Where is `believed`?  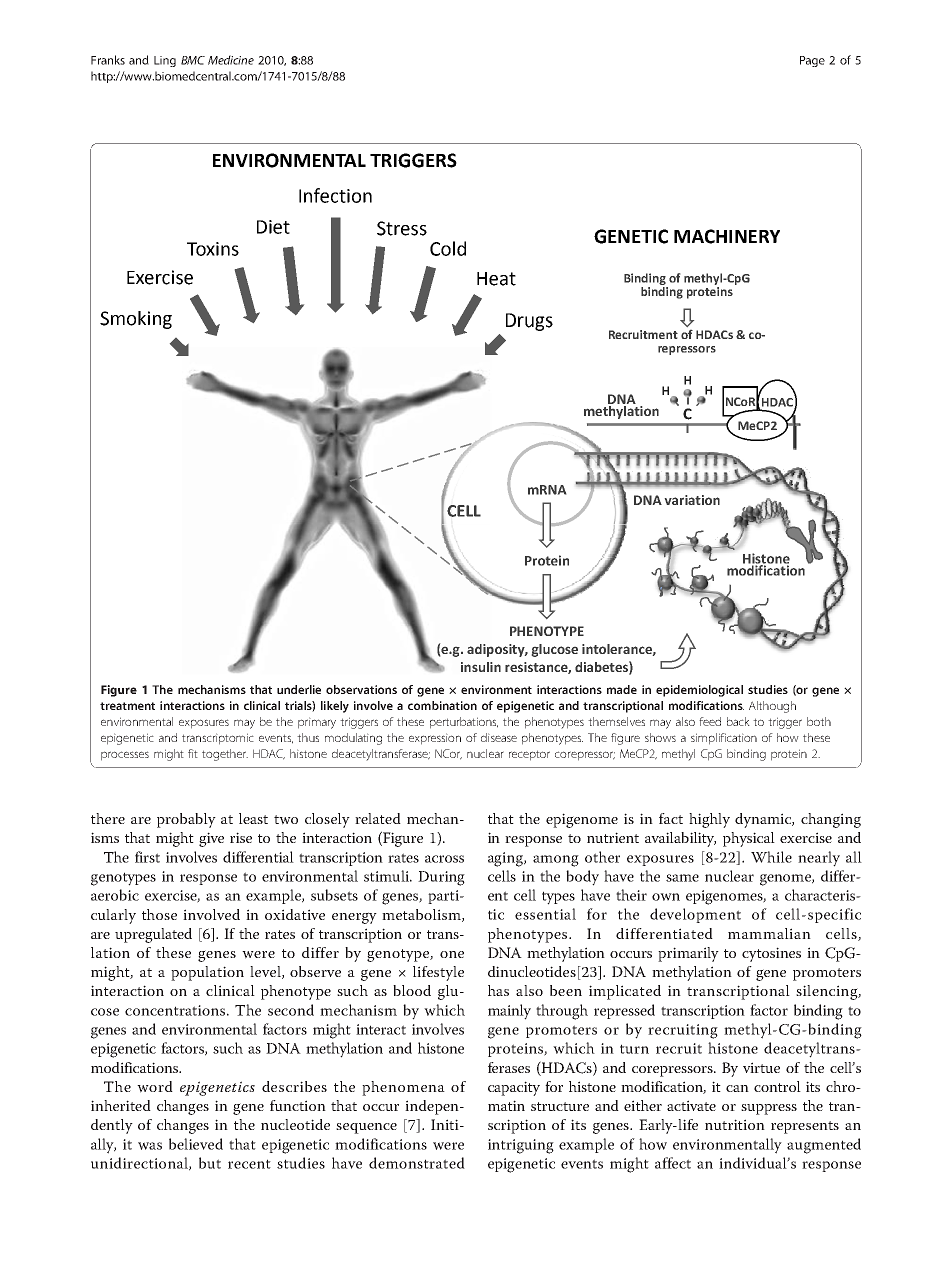 believed is located at coordinates (196, 1144).
